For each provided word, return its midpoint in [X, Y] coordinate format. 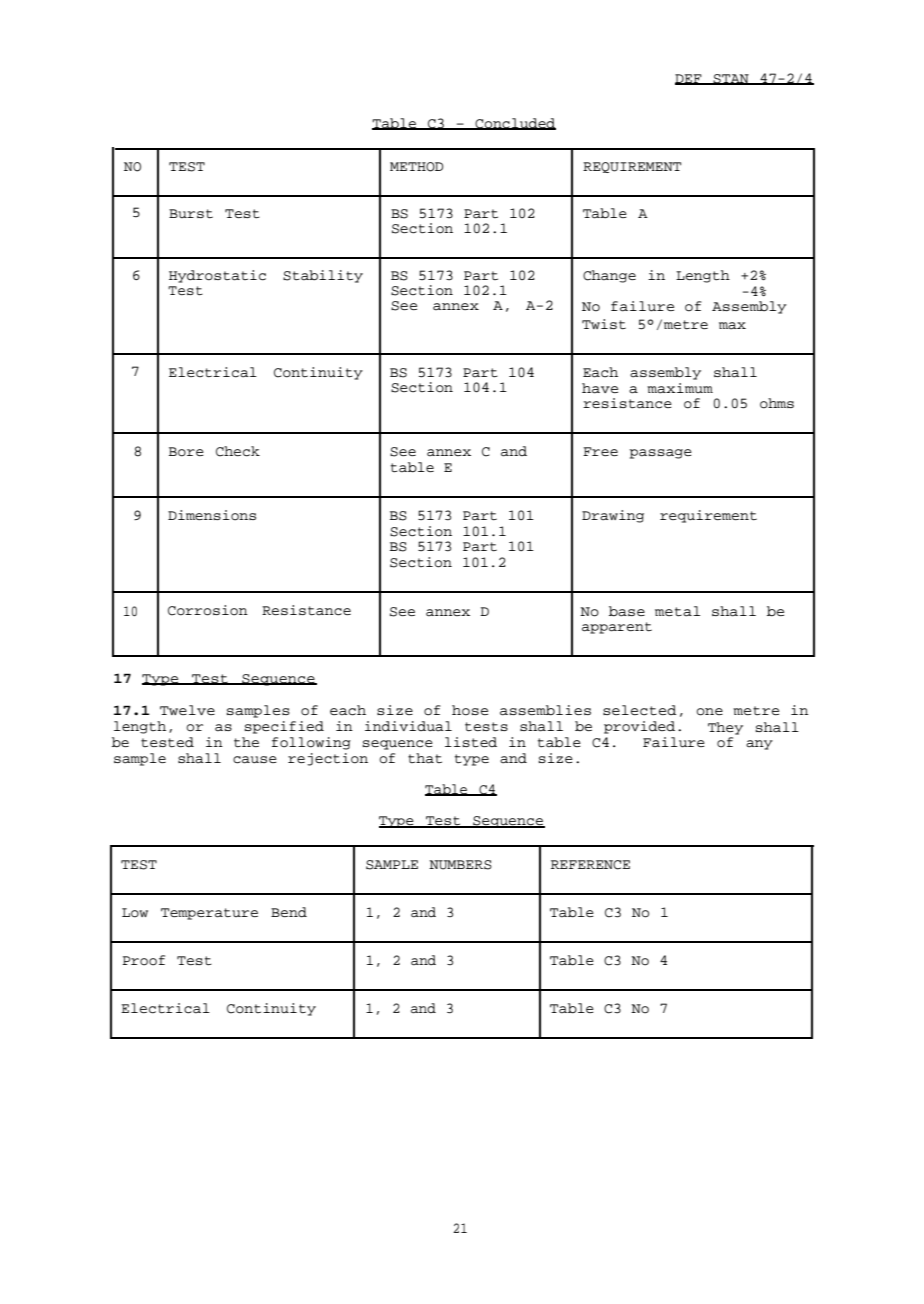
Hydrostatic [217, 276]
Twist [604, 324]
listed [471, 742]
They [725, 728]
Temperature [209, 914]
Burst [191, 214]
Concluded [514, 124]
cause [255, 760]
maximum [680, 388]
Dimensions [212, 515]
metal [677, 611]
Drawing [613, 516]
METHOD [416, 167]
